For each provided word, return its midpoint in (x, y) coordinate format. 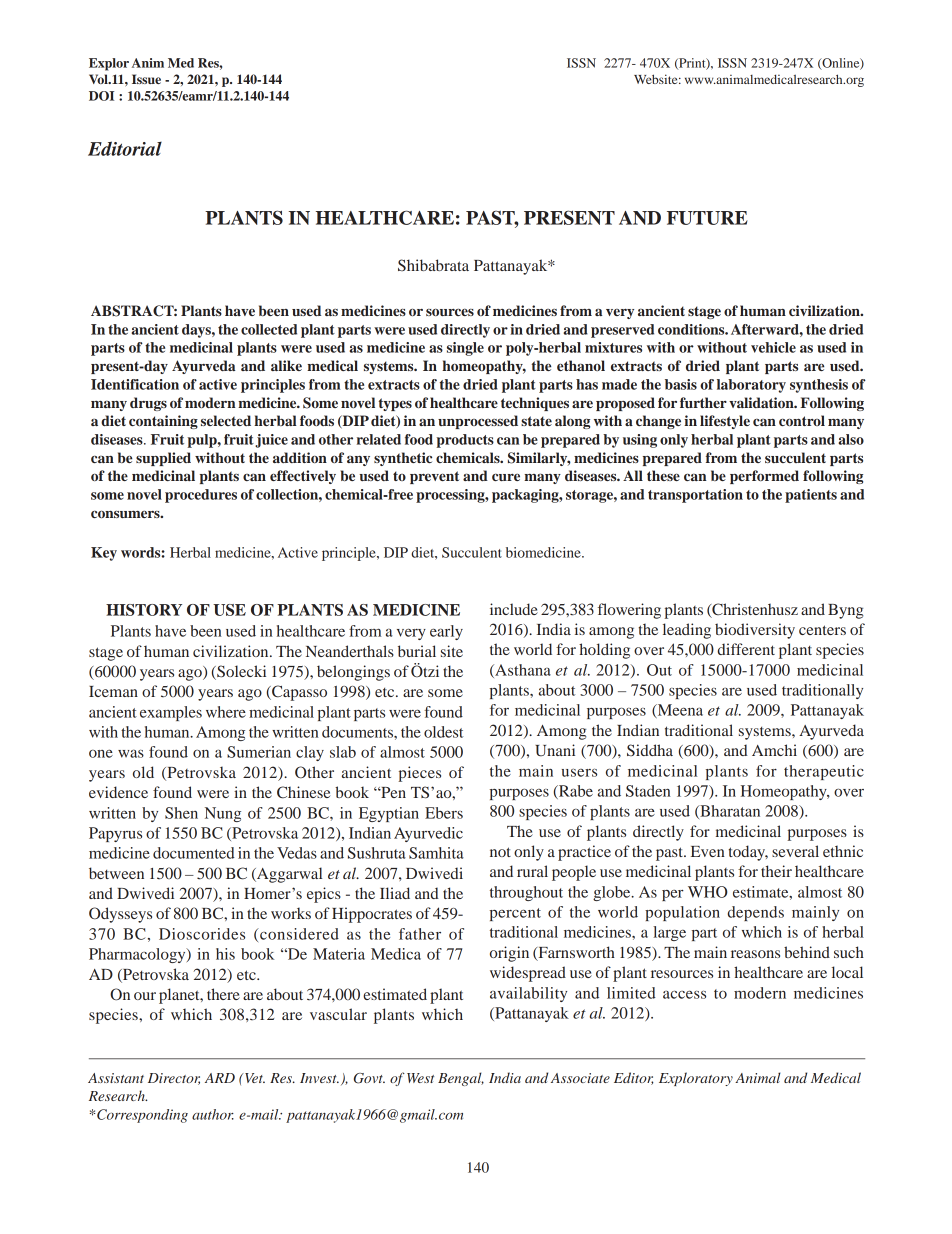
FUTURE (707, 218)
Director (174, 1079)
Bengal (461, 1079)
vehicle (773, 347)
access (684, 994)
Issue (146, 79)
